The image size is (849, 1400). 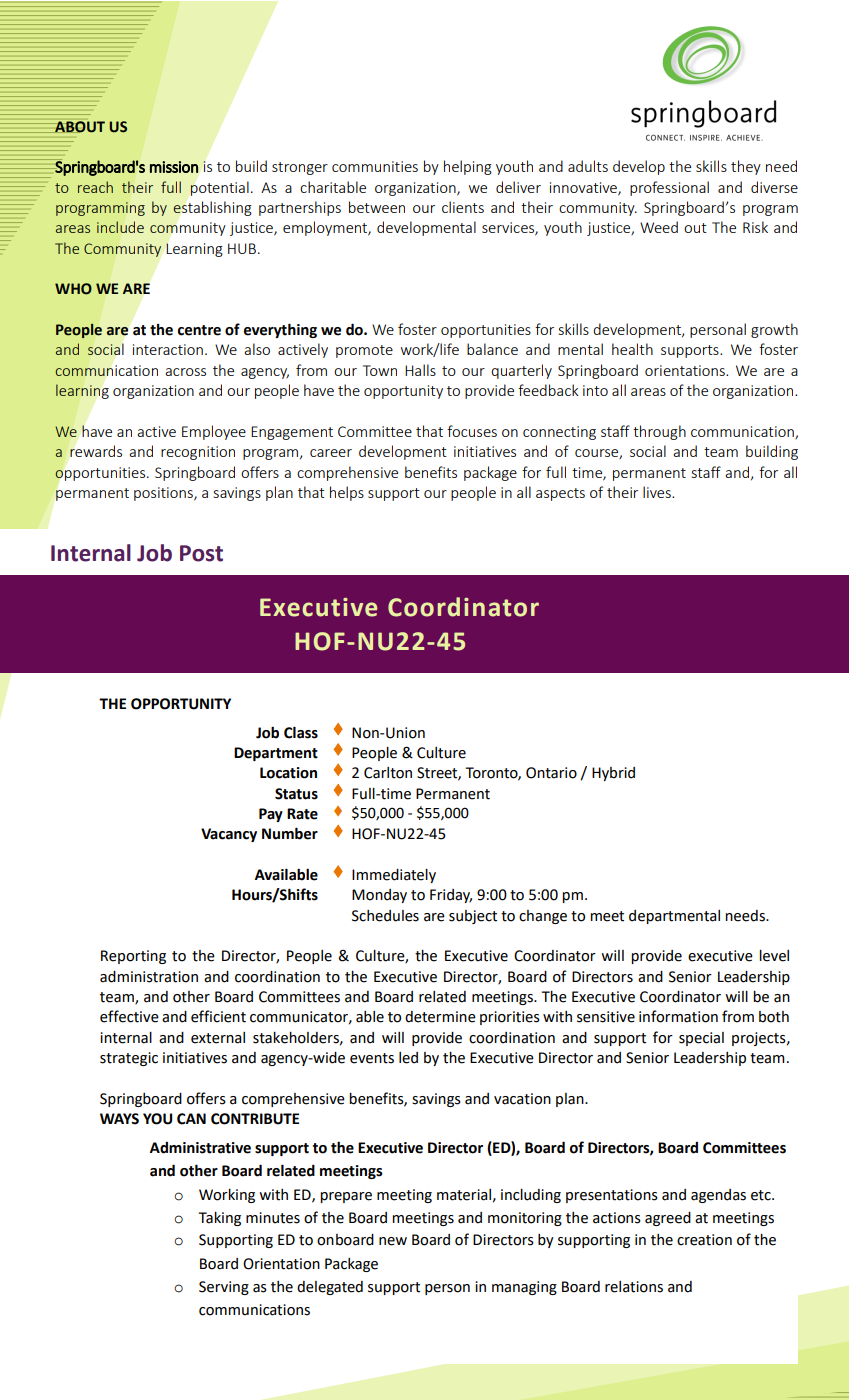 I want to click on special, so click(x=701, y=1039).
